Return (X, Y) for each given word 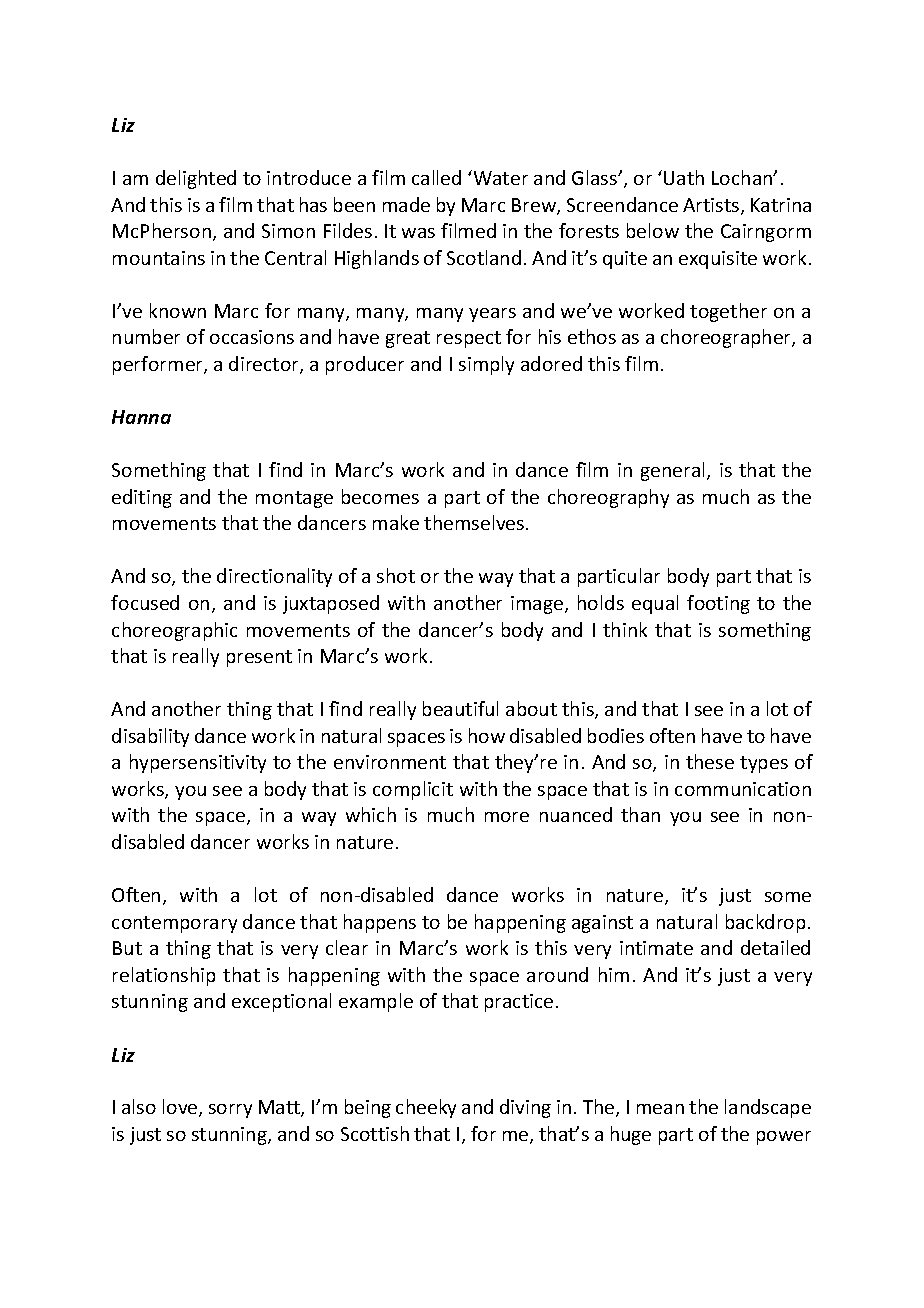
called (436, 177)
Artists (712, 206)
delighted (196, 179)
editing (142, 498)
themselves (474, 522)
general (672, 471)
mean (660, 1109)
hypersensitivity (198, 763)
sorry (230, 1111)
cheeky (426, 1108)
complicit (413, 790)
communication (743, 789)
